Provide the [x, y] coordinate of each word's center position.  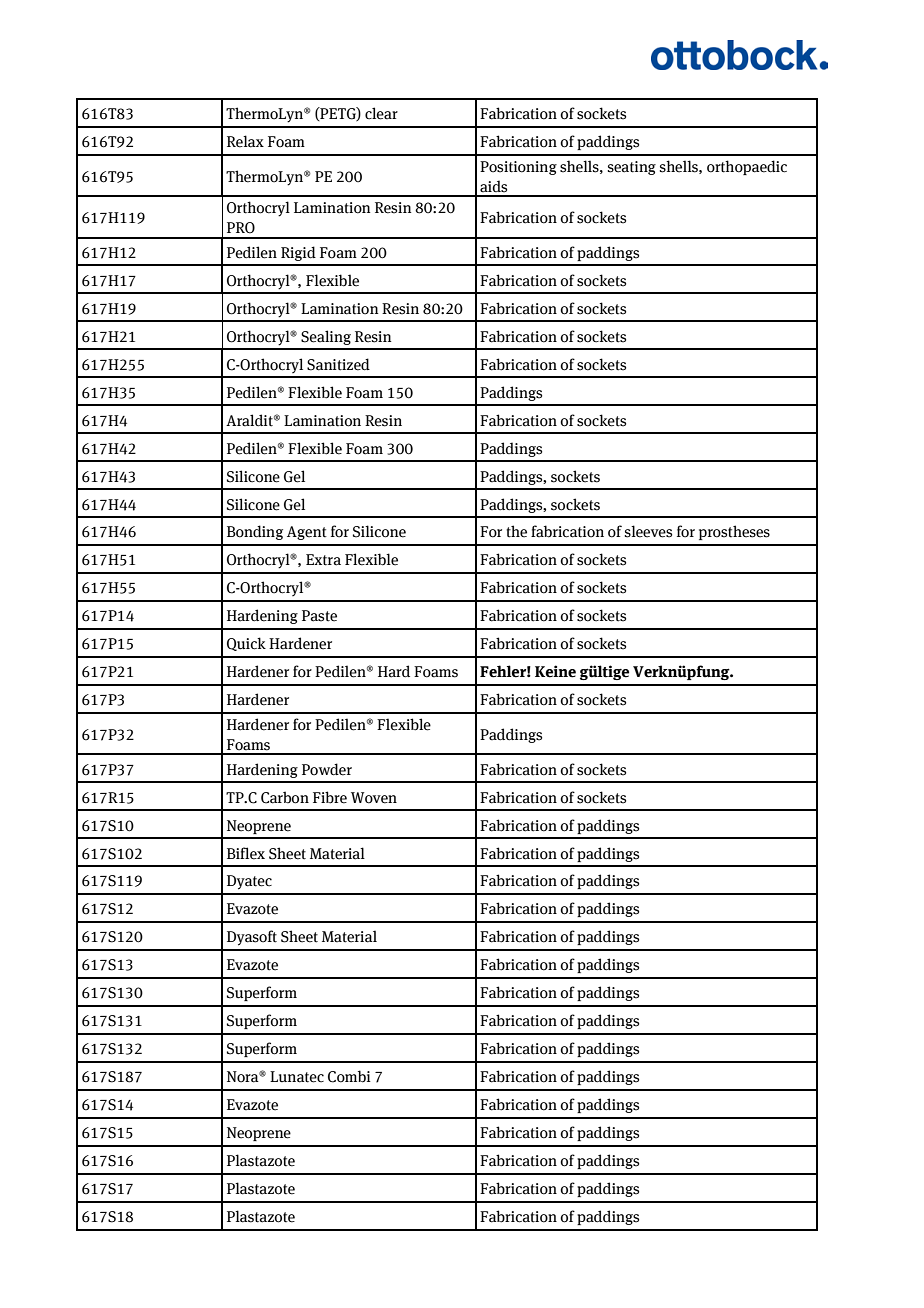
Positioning [518, 168]
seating [632, 168]
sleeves [648, 531]
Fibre [330, 797]
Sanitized [338, 364]
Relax [245, 141]
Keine [555, 671]
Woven [374, 798]
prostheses [734, 532]
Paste [319, 616]
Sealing [326, 337]
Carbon [285, 797]
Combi [349, 1076]
